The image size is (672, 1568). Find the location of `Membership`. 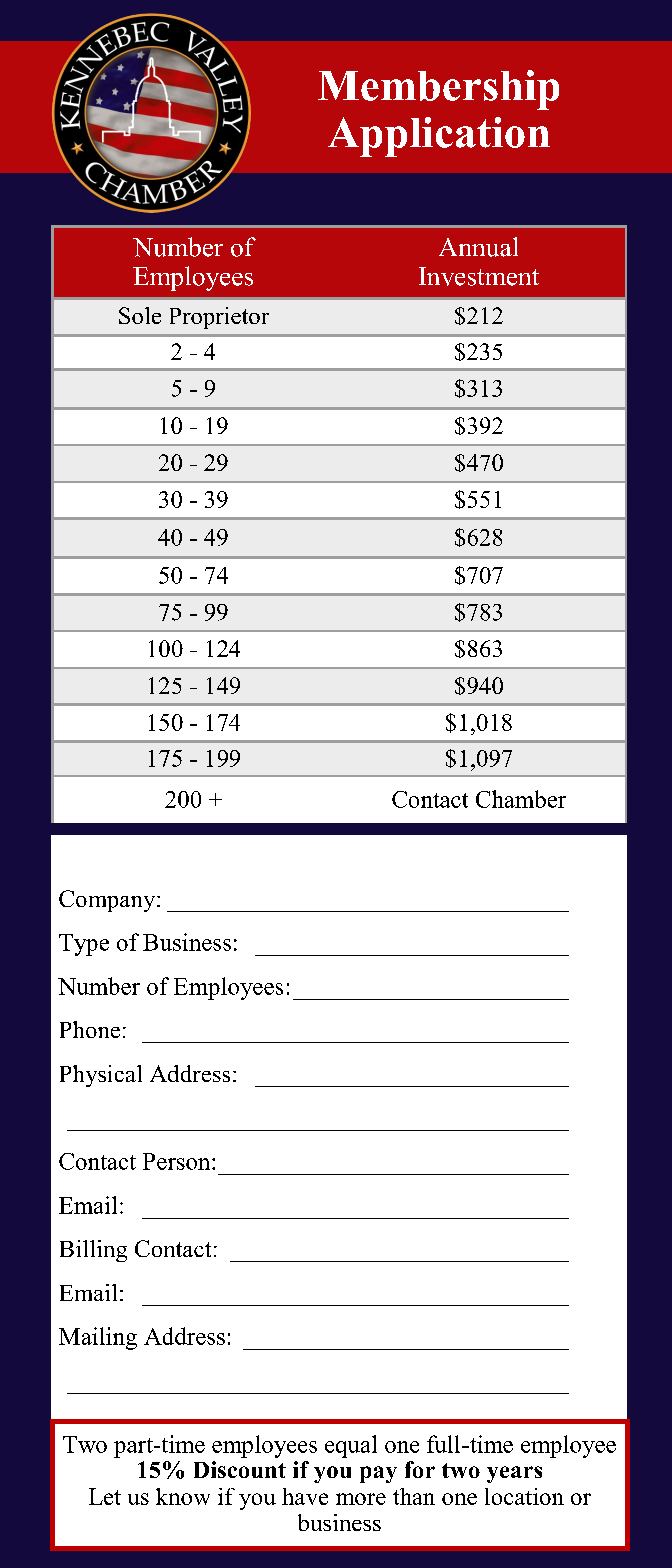

Membership is located at coordinates (438, 90).
